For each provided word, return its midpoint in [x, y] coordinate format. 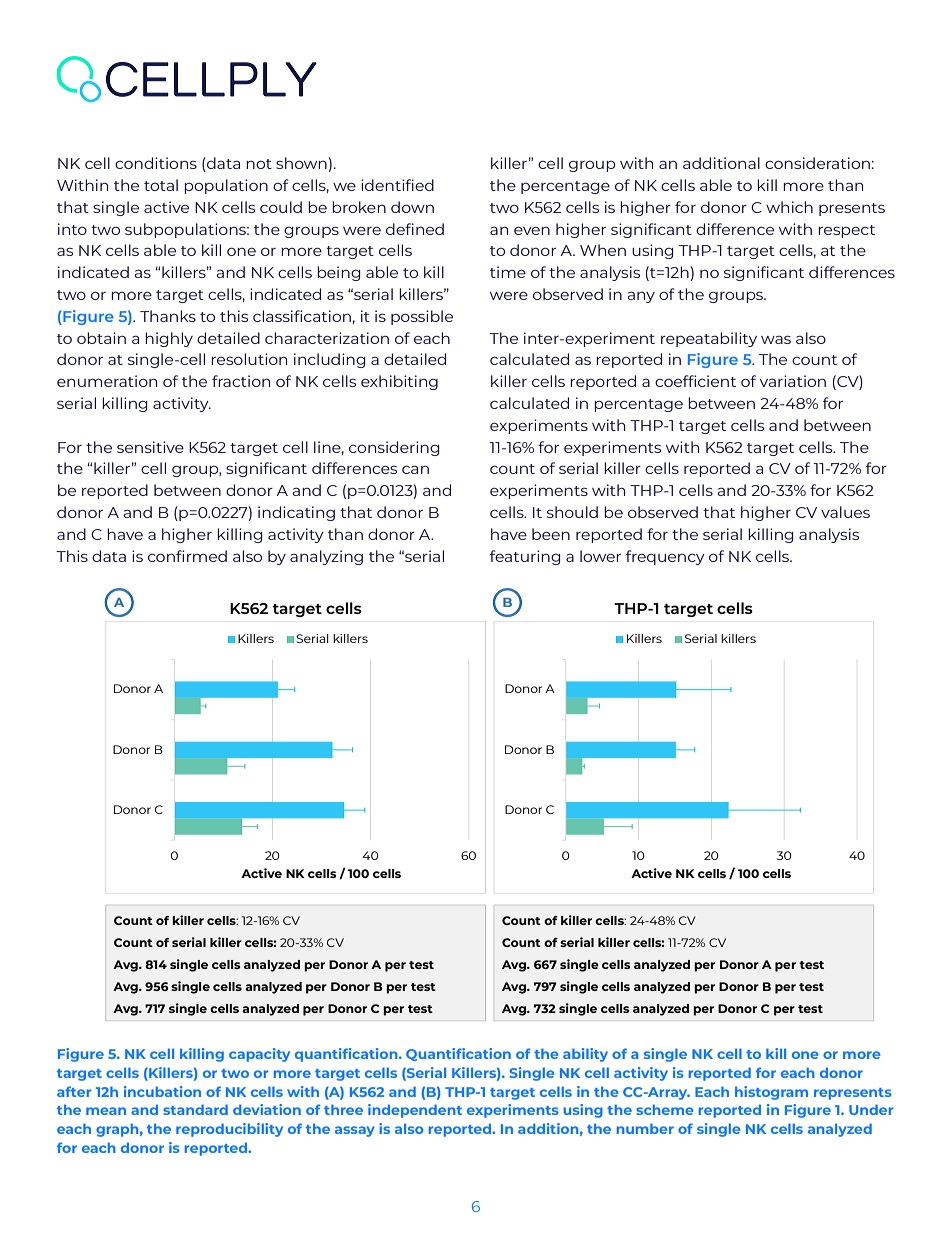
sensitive [150, 447]
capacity [259, 1055]
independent [415, 1111]
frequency [665, 557]
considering [394, 448]
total [161, 185]
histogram [771, 1093]
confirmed [187, 556]
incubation [162, 1091]
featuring [525, 557]
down [412, 207]
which [789, 207]
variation [793, 381]
